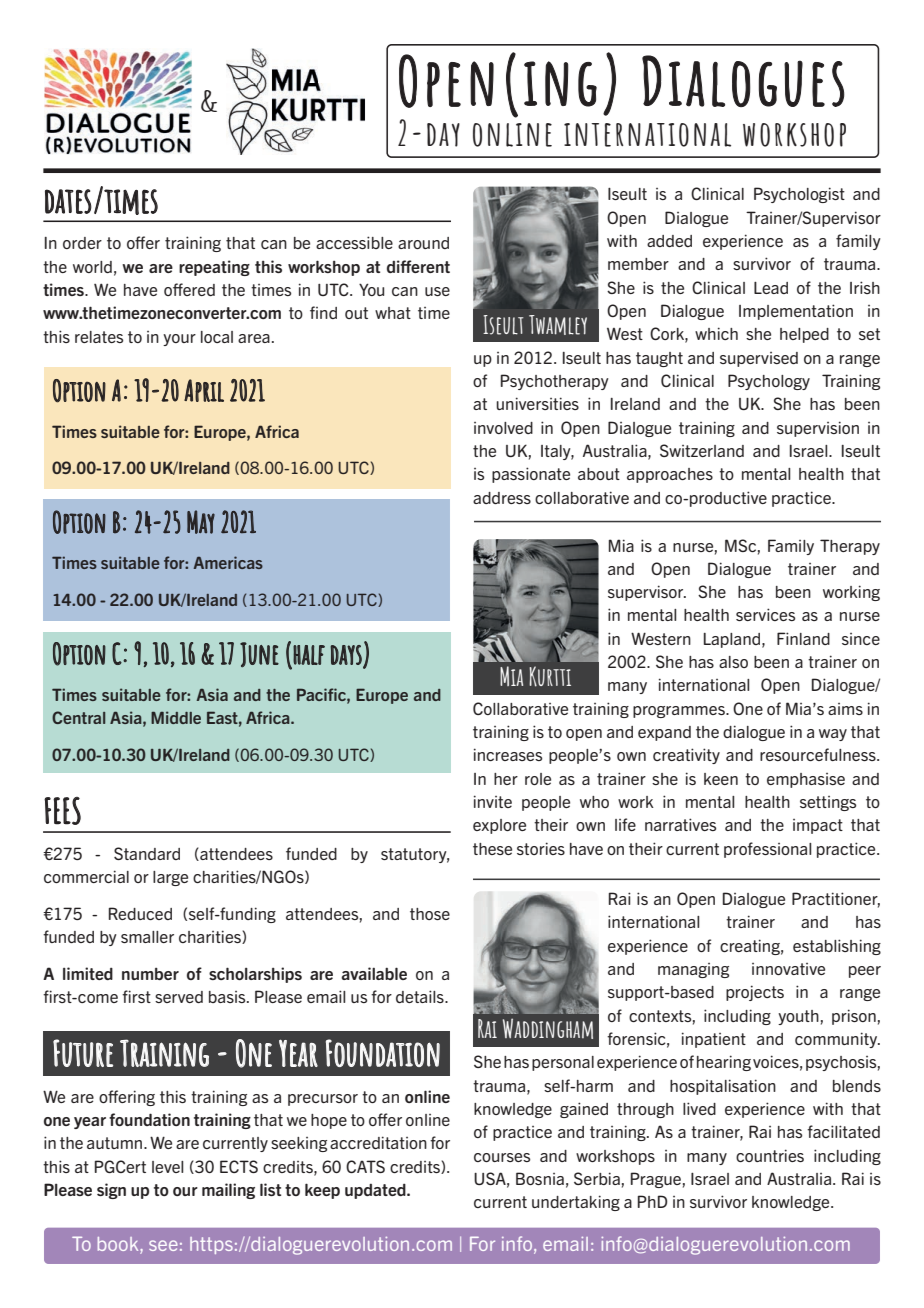  Describe the element at coordinates (423, 243) in the image. I see `around` at that location.
